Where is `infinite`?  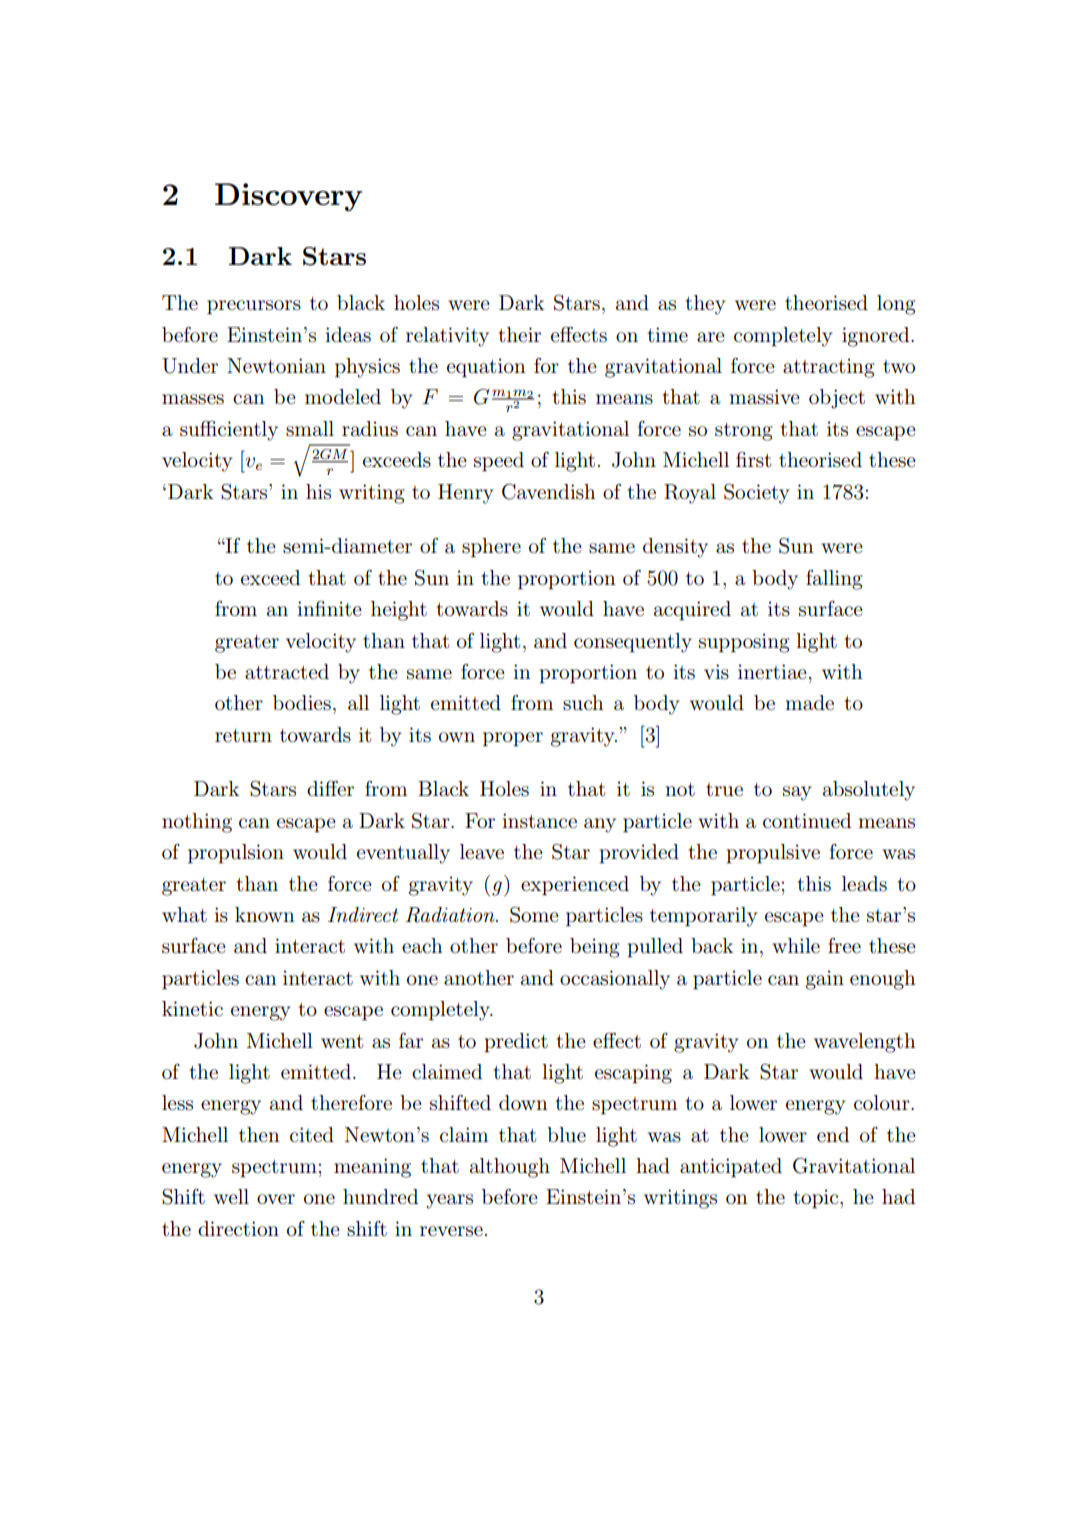 infinite is located at coordinates (329, 608).
